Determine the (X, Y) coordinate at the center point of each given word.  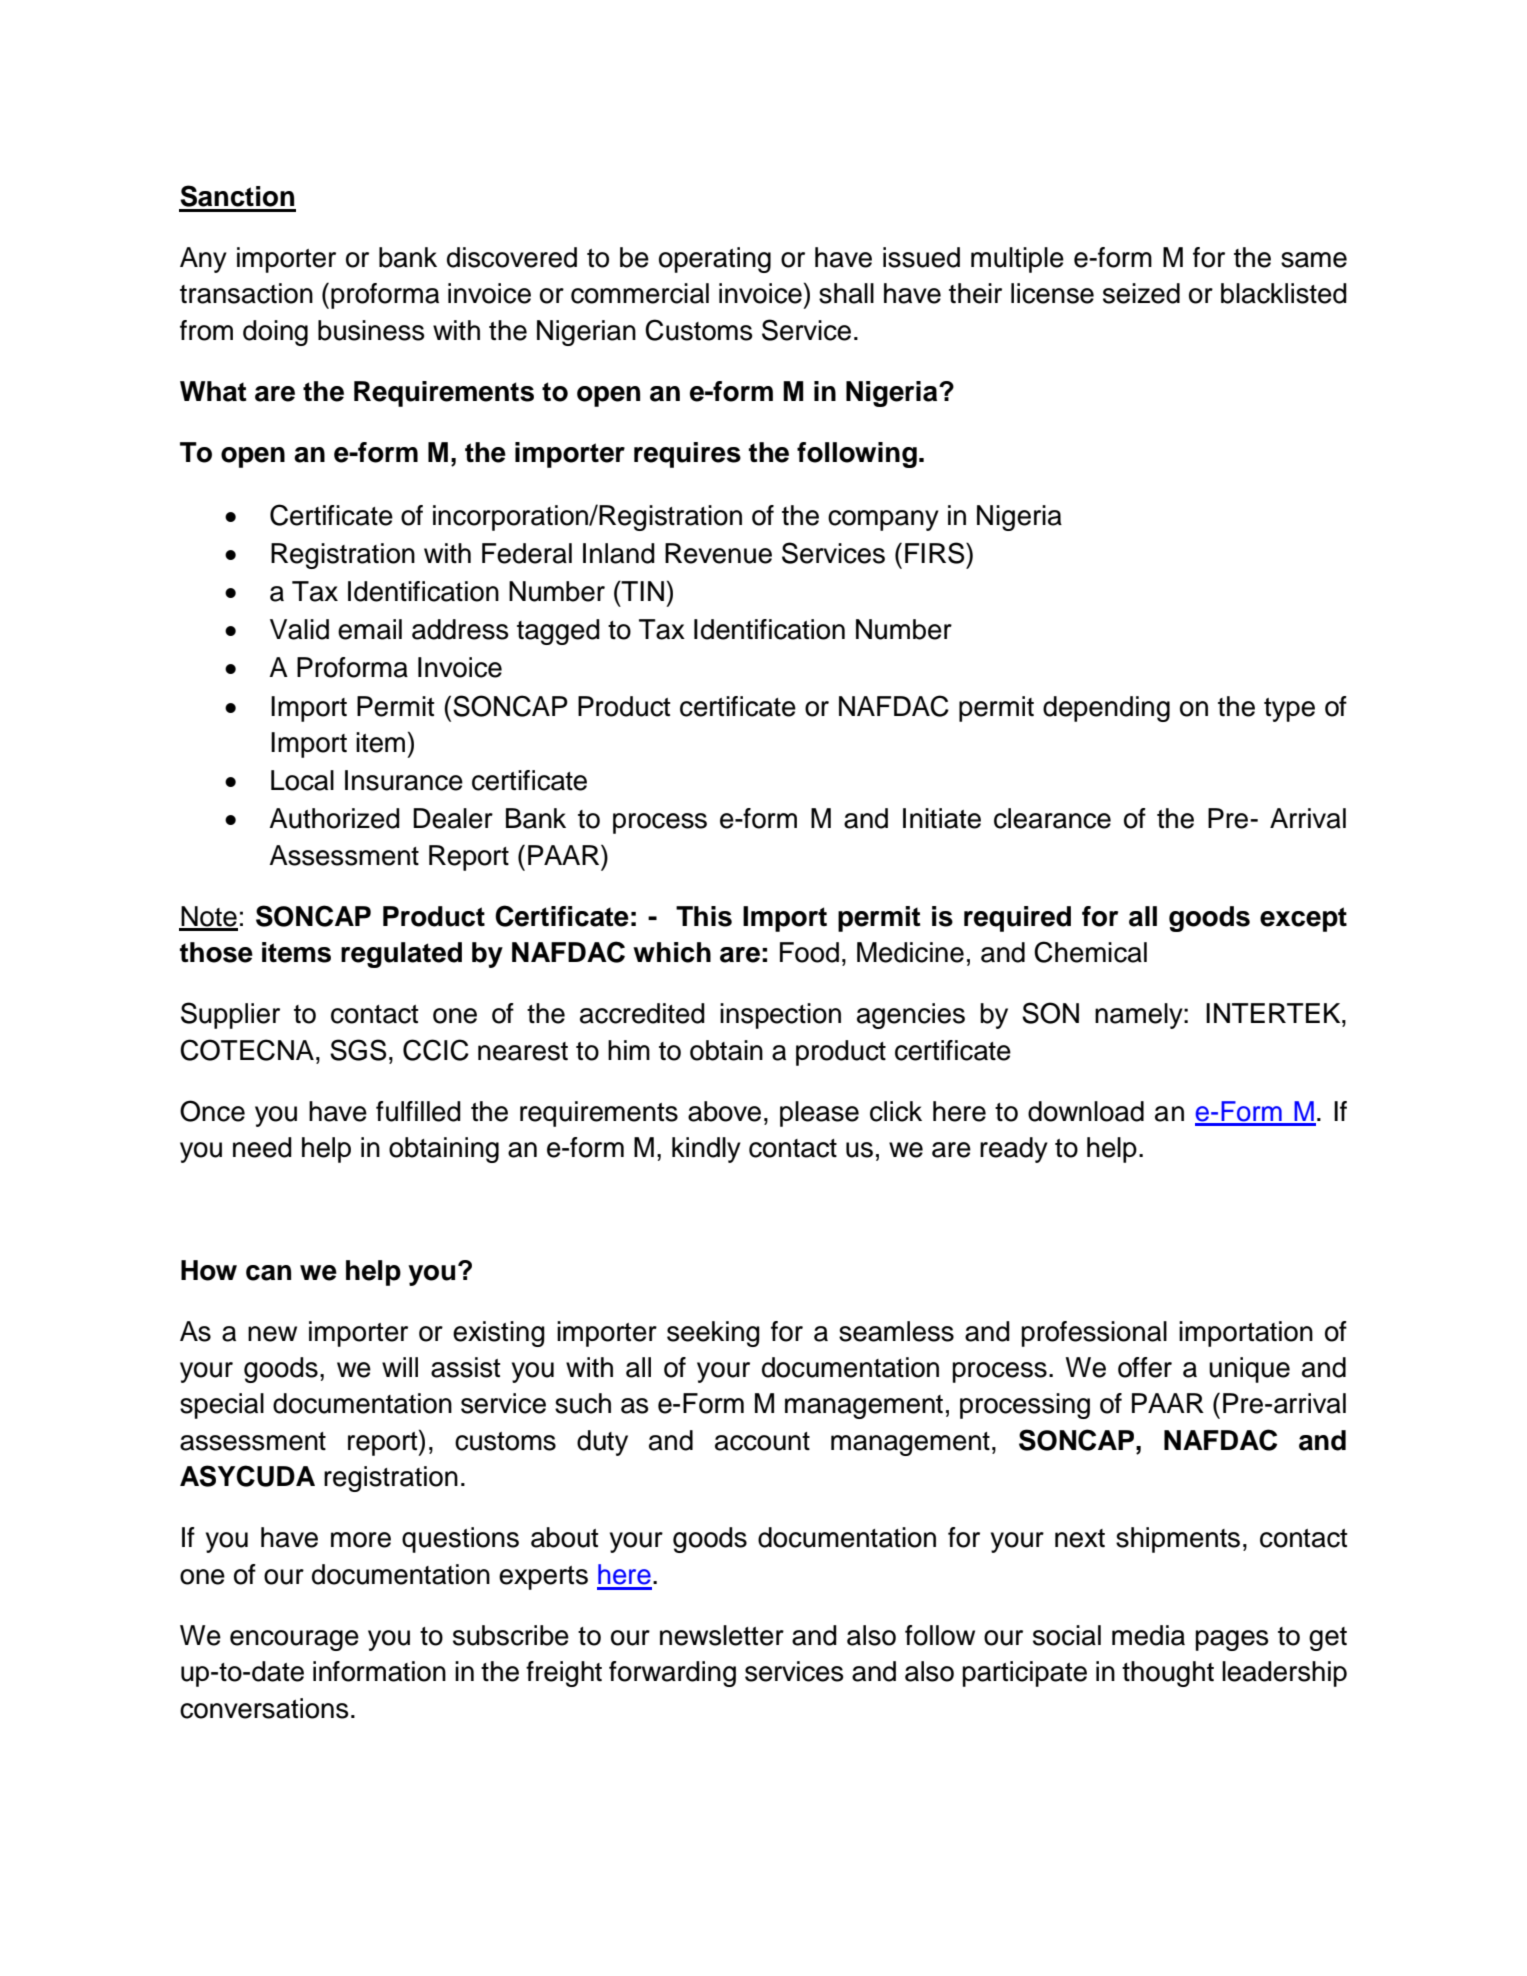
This (704, 916)
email (370, 629)
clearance (1052, 818)
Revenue (718, 553)
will (400, 1367)
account (762, 1441)
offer (1145, 1367)
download (1086, 1111)
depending (1106, 709)
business (371, 330)
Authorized (334, 818)
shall (846, 293)
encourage (294, 1640)
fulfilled (418, 1111)
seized (1141, 293)
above (724, 1111)
